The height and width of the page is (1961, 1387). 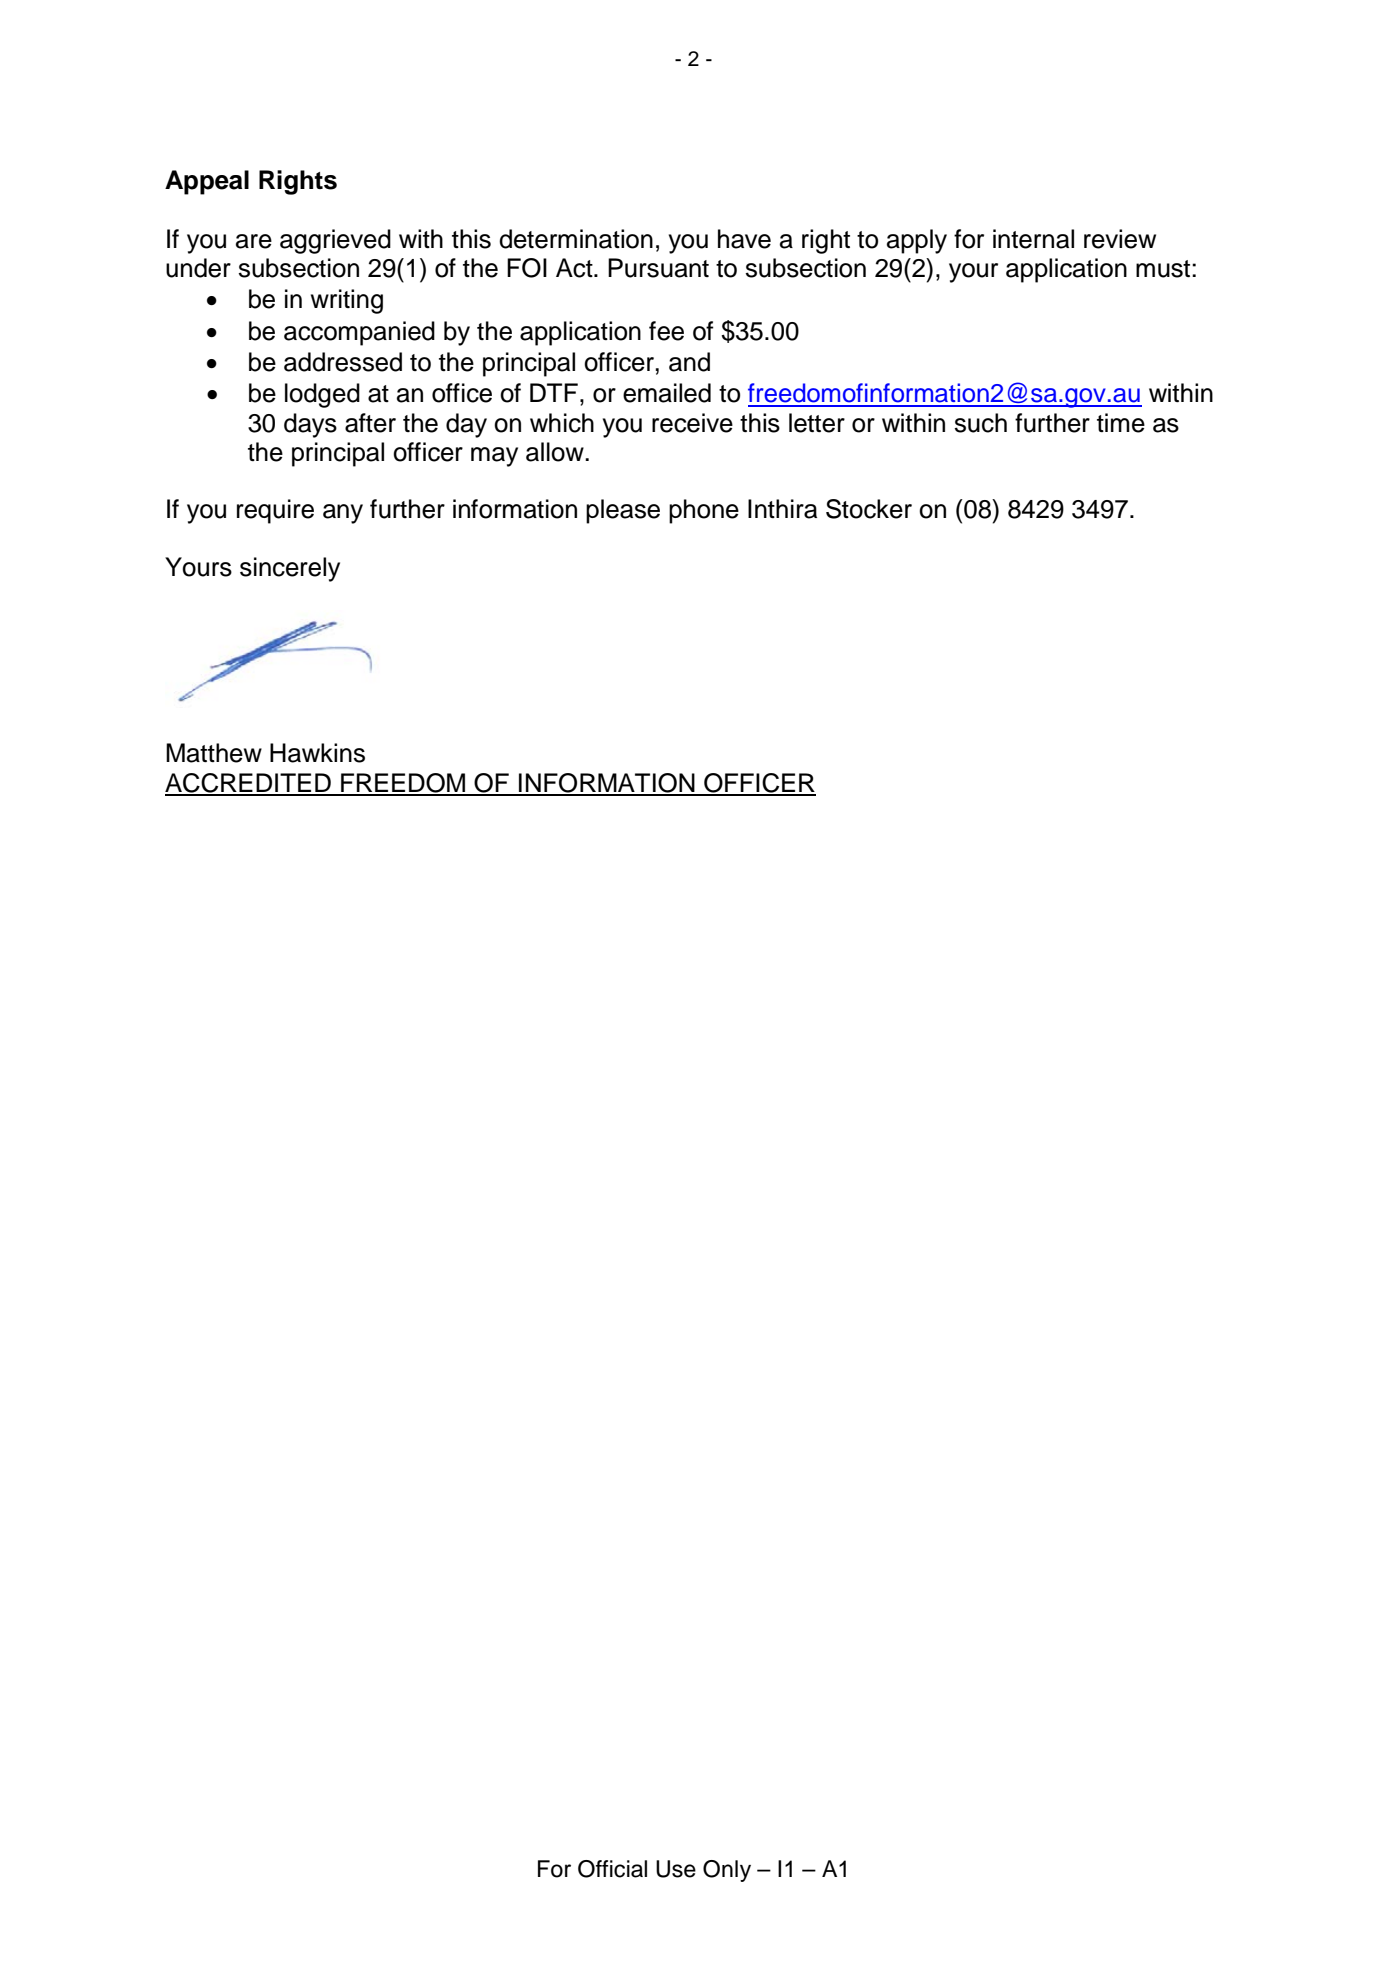 I want to click on Pursuant, so click(x=658, y=268).
